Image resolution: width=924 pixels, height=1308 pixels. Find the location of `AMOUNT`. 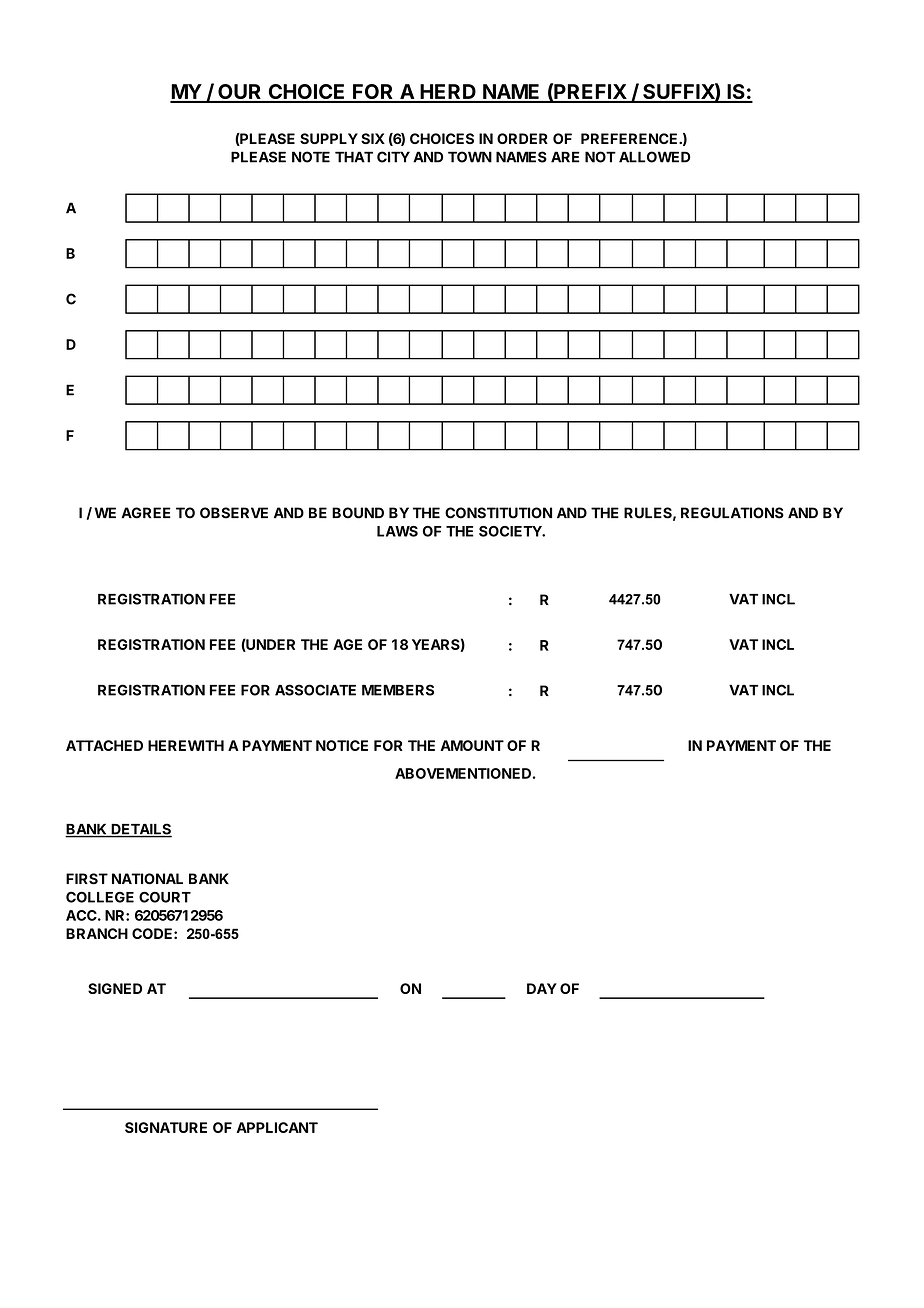

AMOUNT is located at coordinates (472, 745).
